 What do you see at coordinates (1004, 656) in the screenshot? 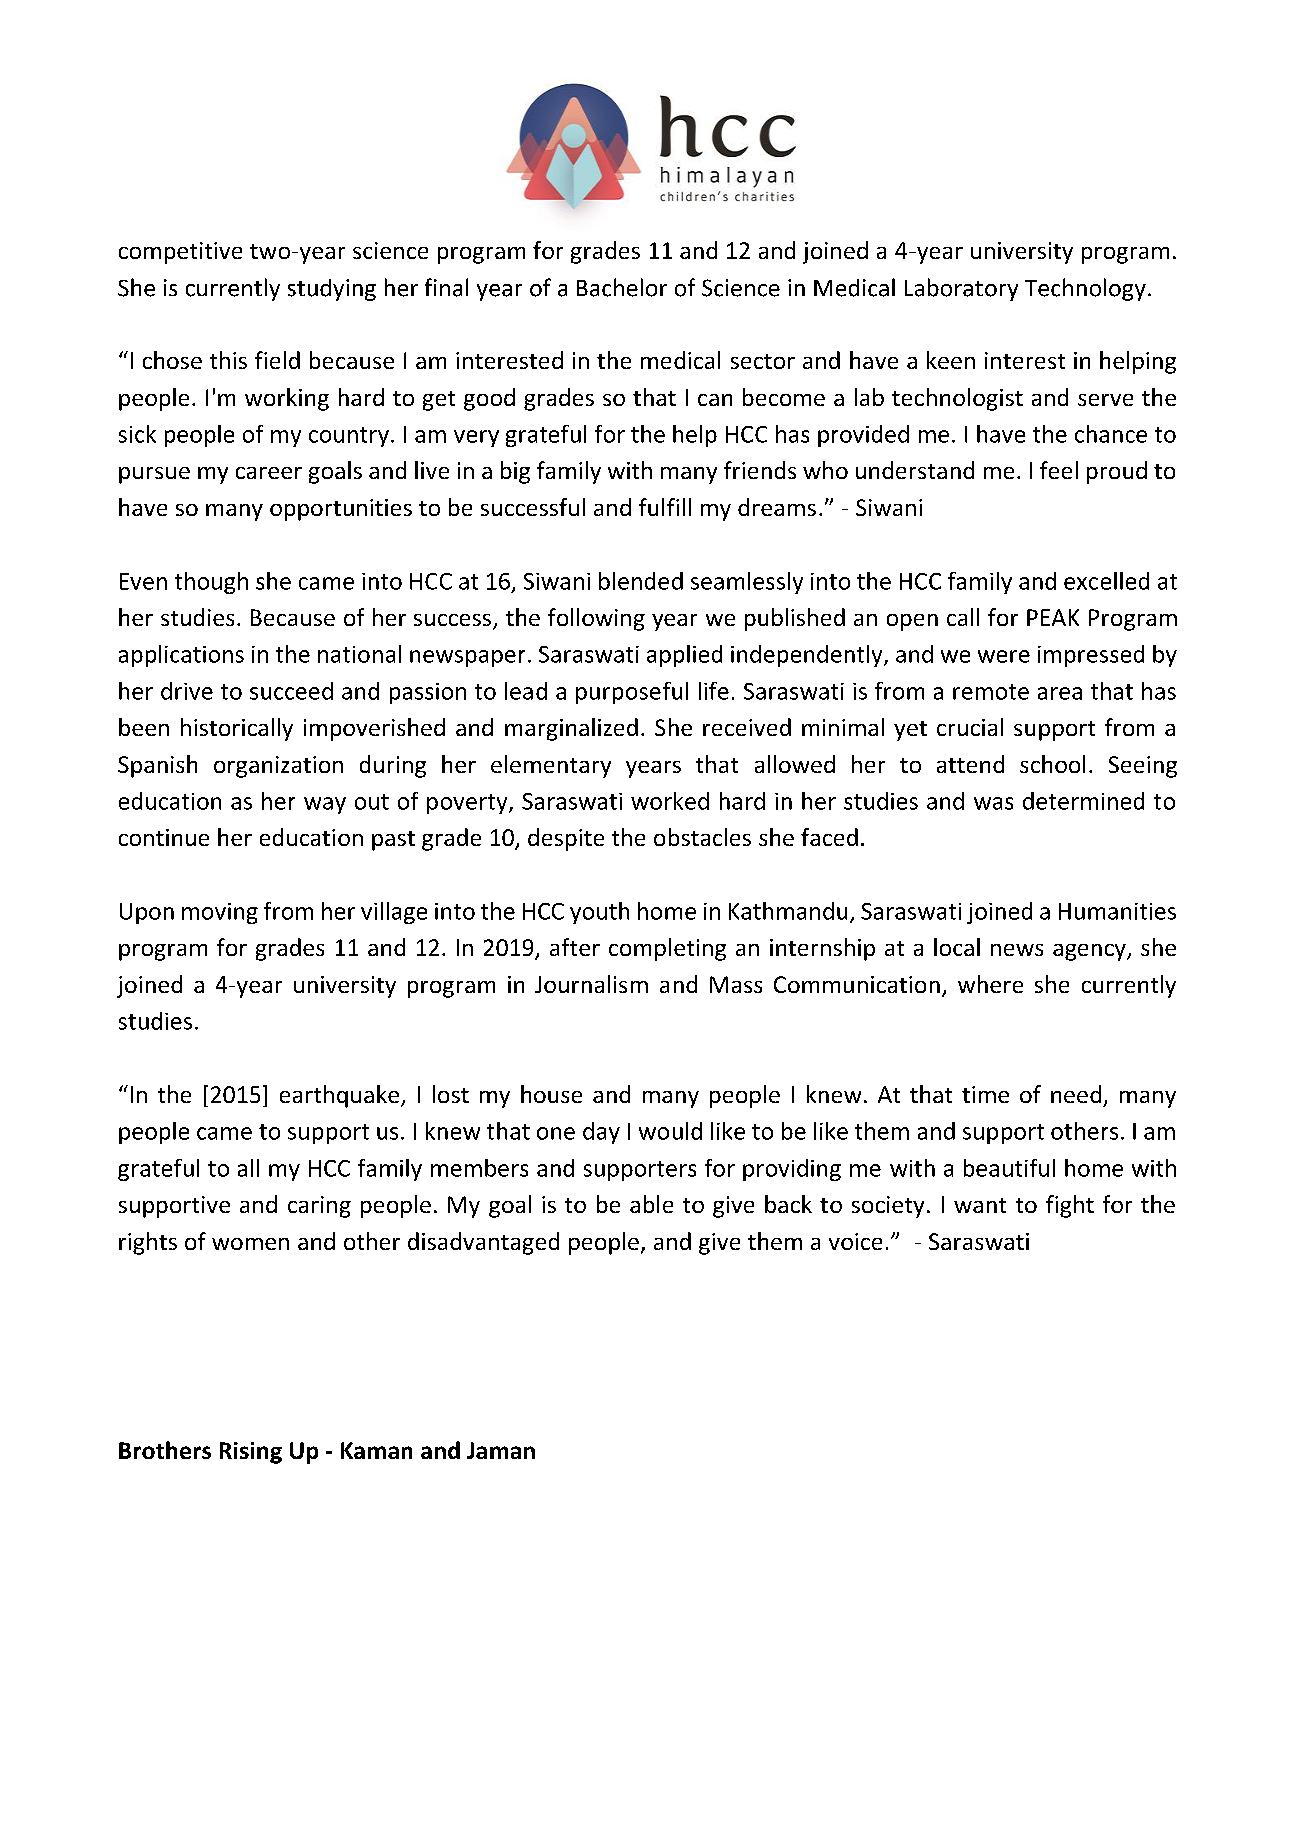
I see `were` at bounding box center [1004, 656].
